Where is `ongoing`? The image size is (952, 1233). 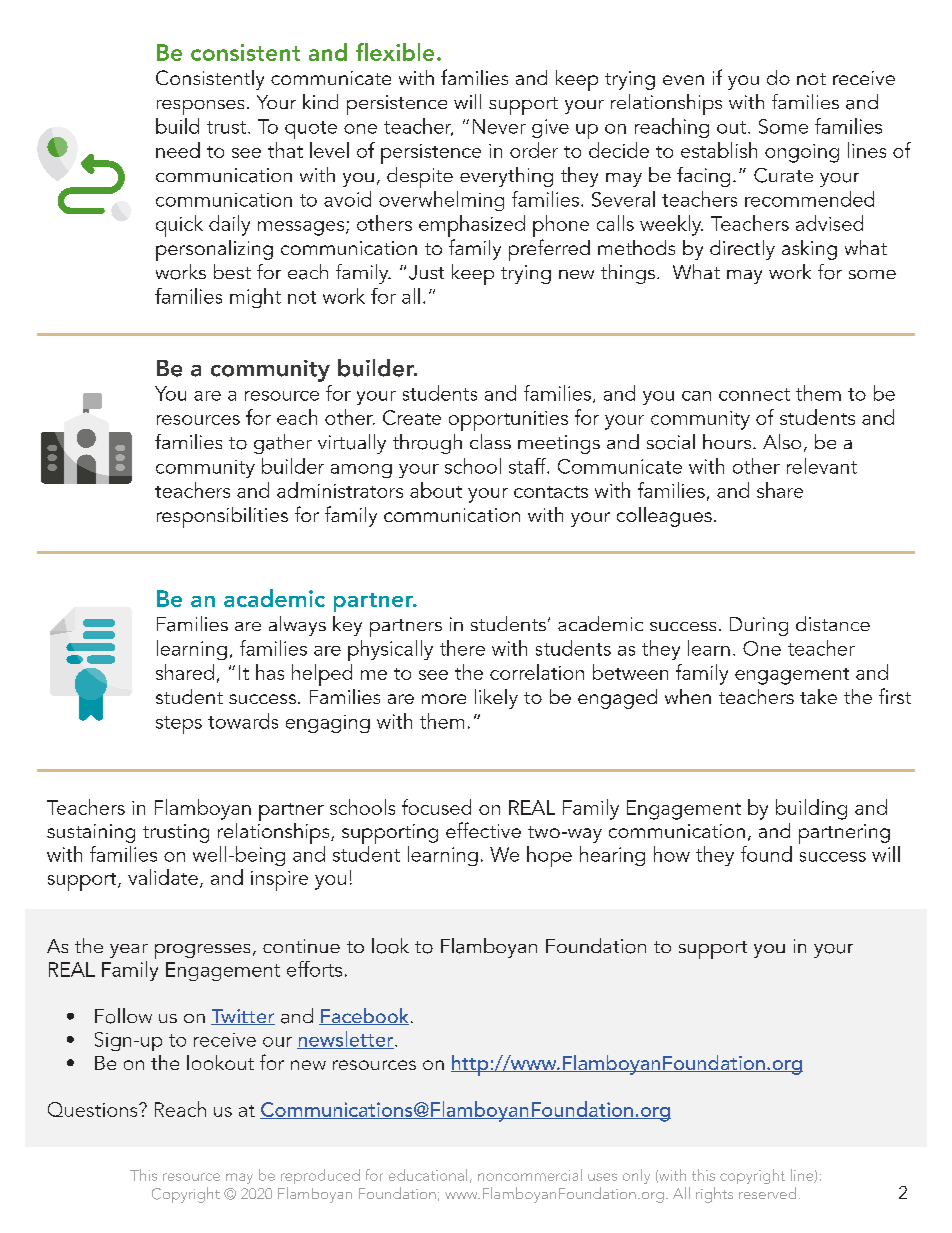
ongoing is located at coordinates (802, 153).
